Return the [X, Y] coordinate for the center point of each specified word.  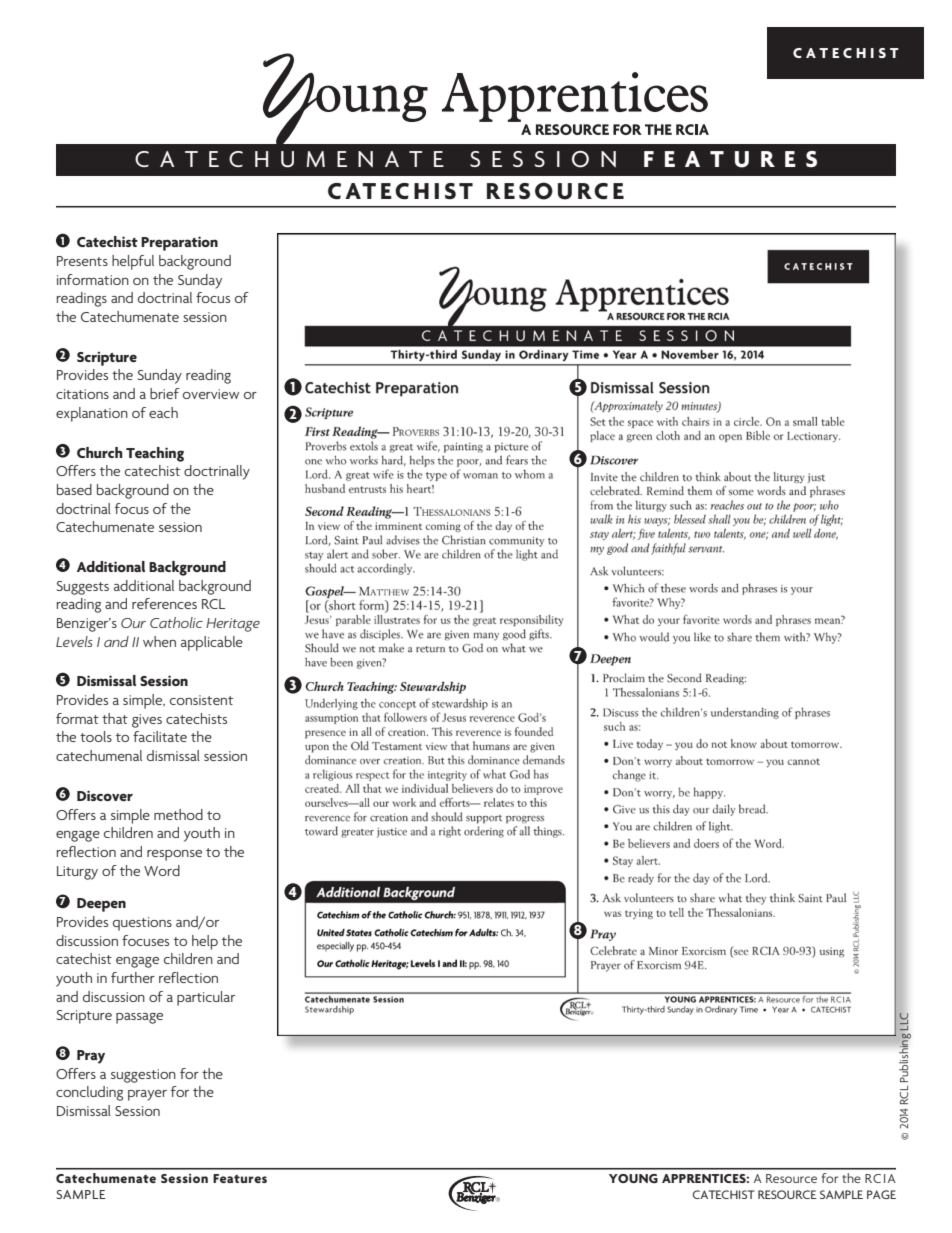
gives [147, 721]
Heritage [233, 625]
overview [211, 394]
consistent [201, 700]
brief [165, 393]
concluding [89, 1093]
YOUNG [633, 1178]
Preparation [179, 243]
